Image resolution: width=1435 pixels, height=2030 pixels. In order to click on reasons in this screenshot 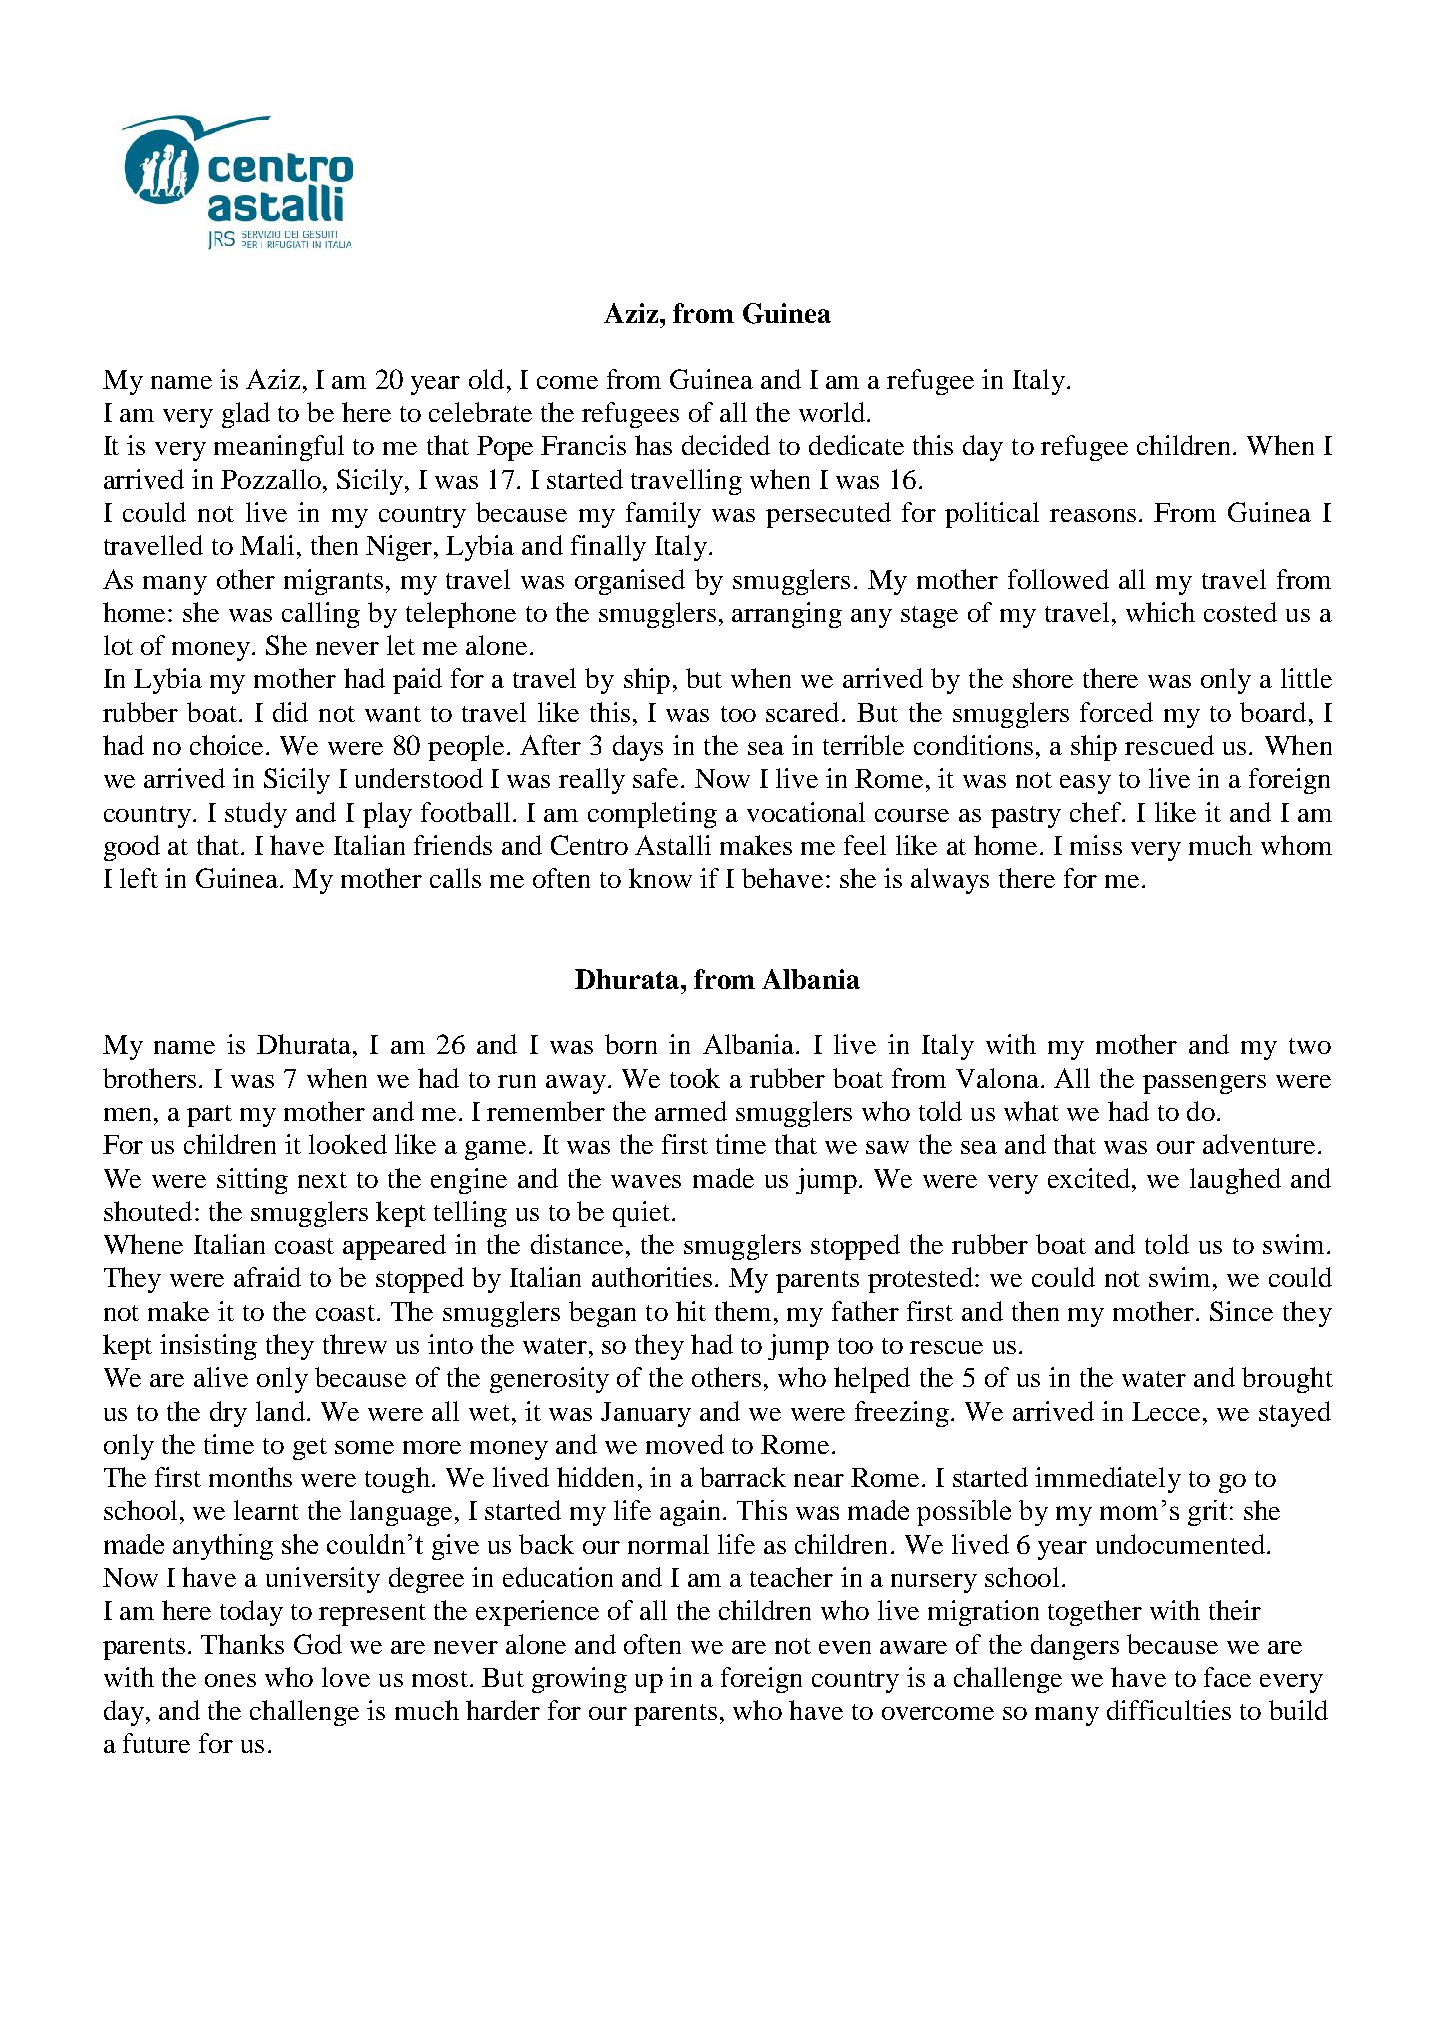, I will do `click(1093, 515)`.
